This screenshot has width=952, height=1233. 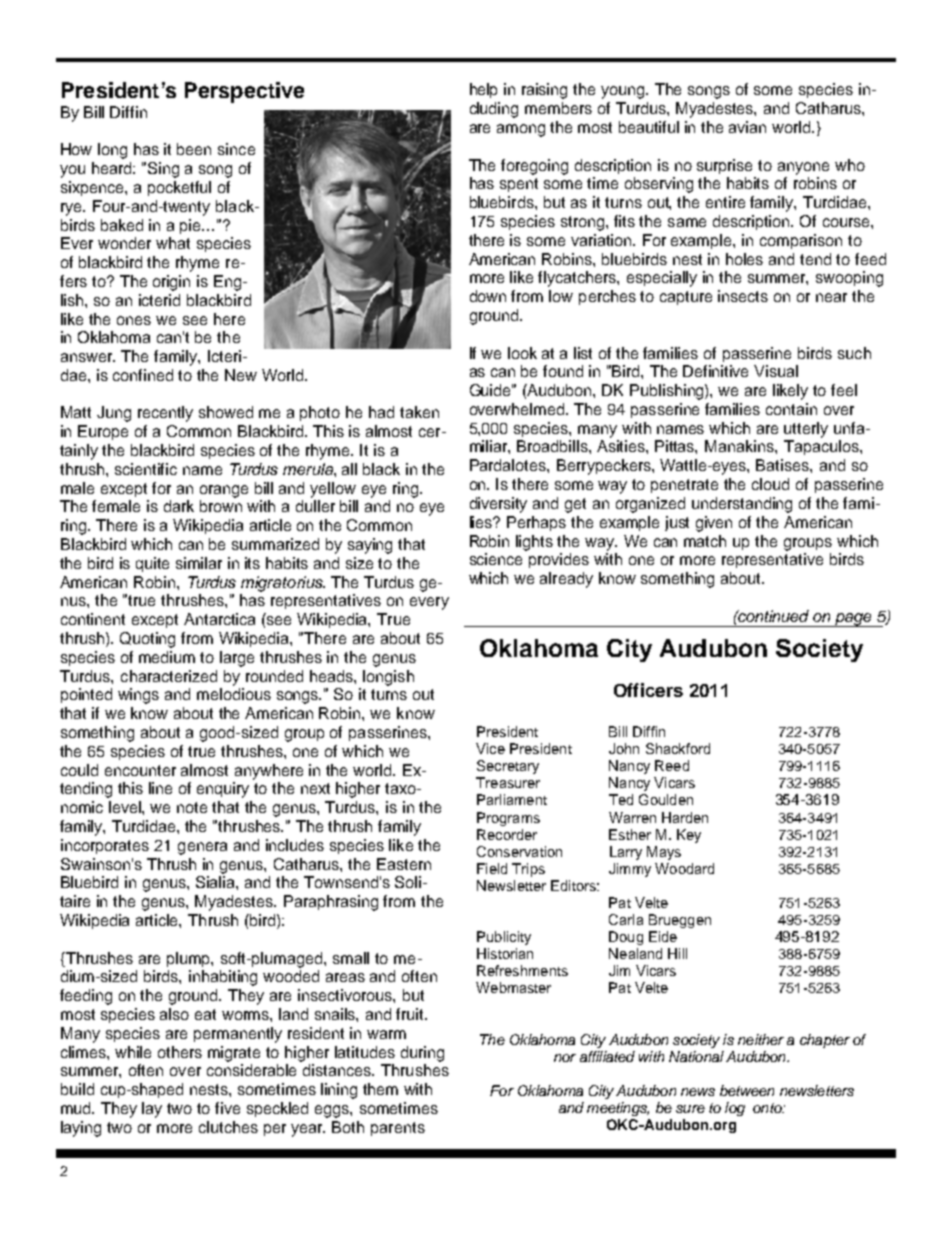 I want to click on continued, so click(x=773, y=616).
